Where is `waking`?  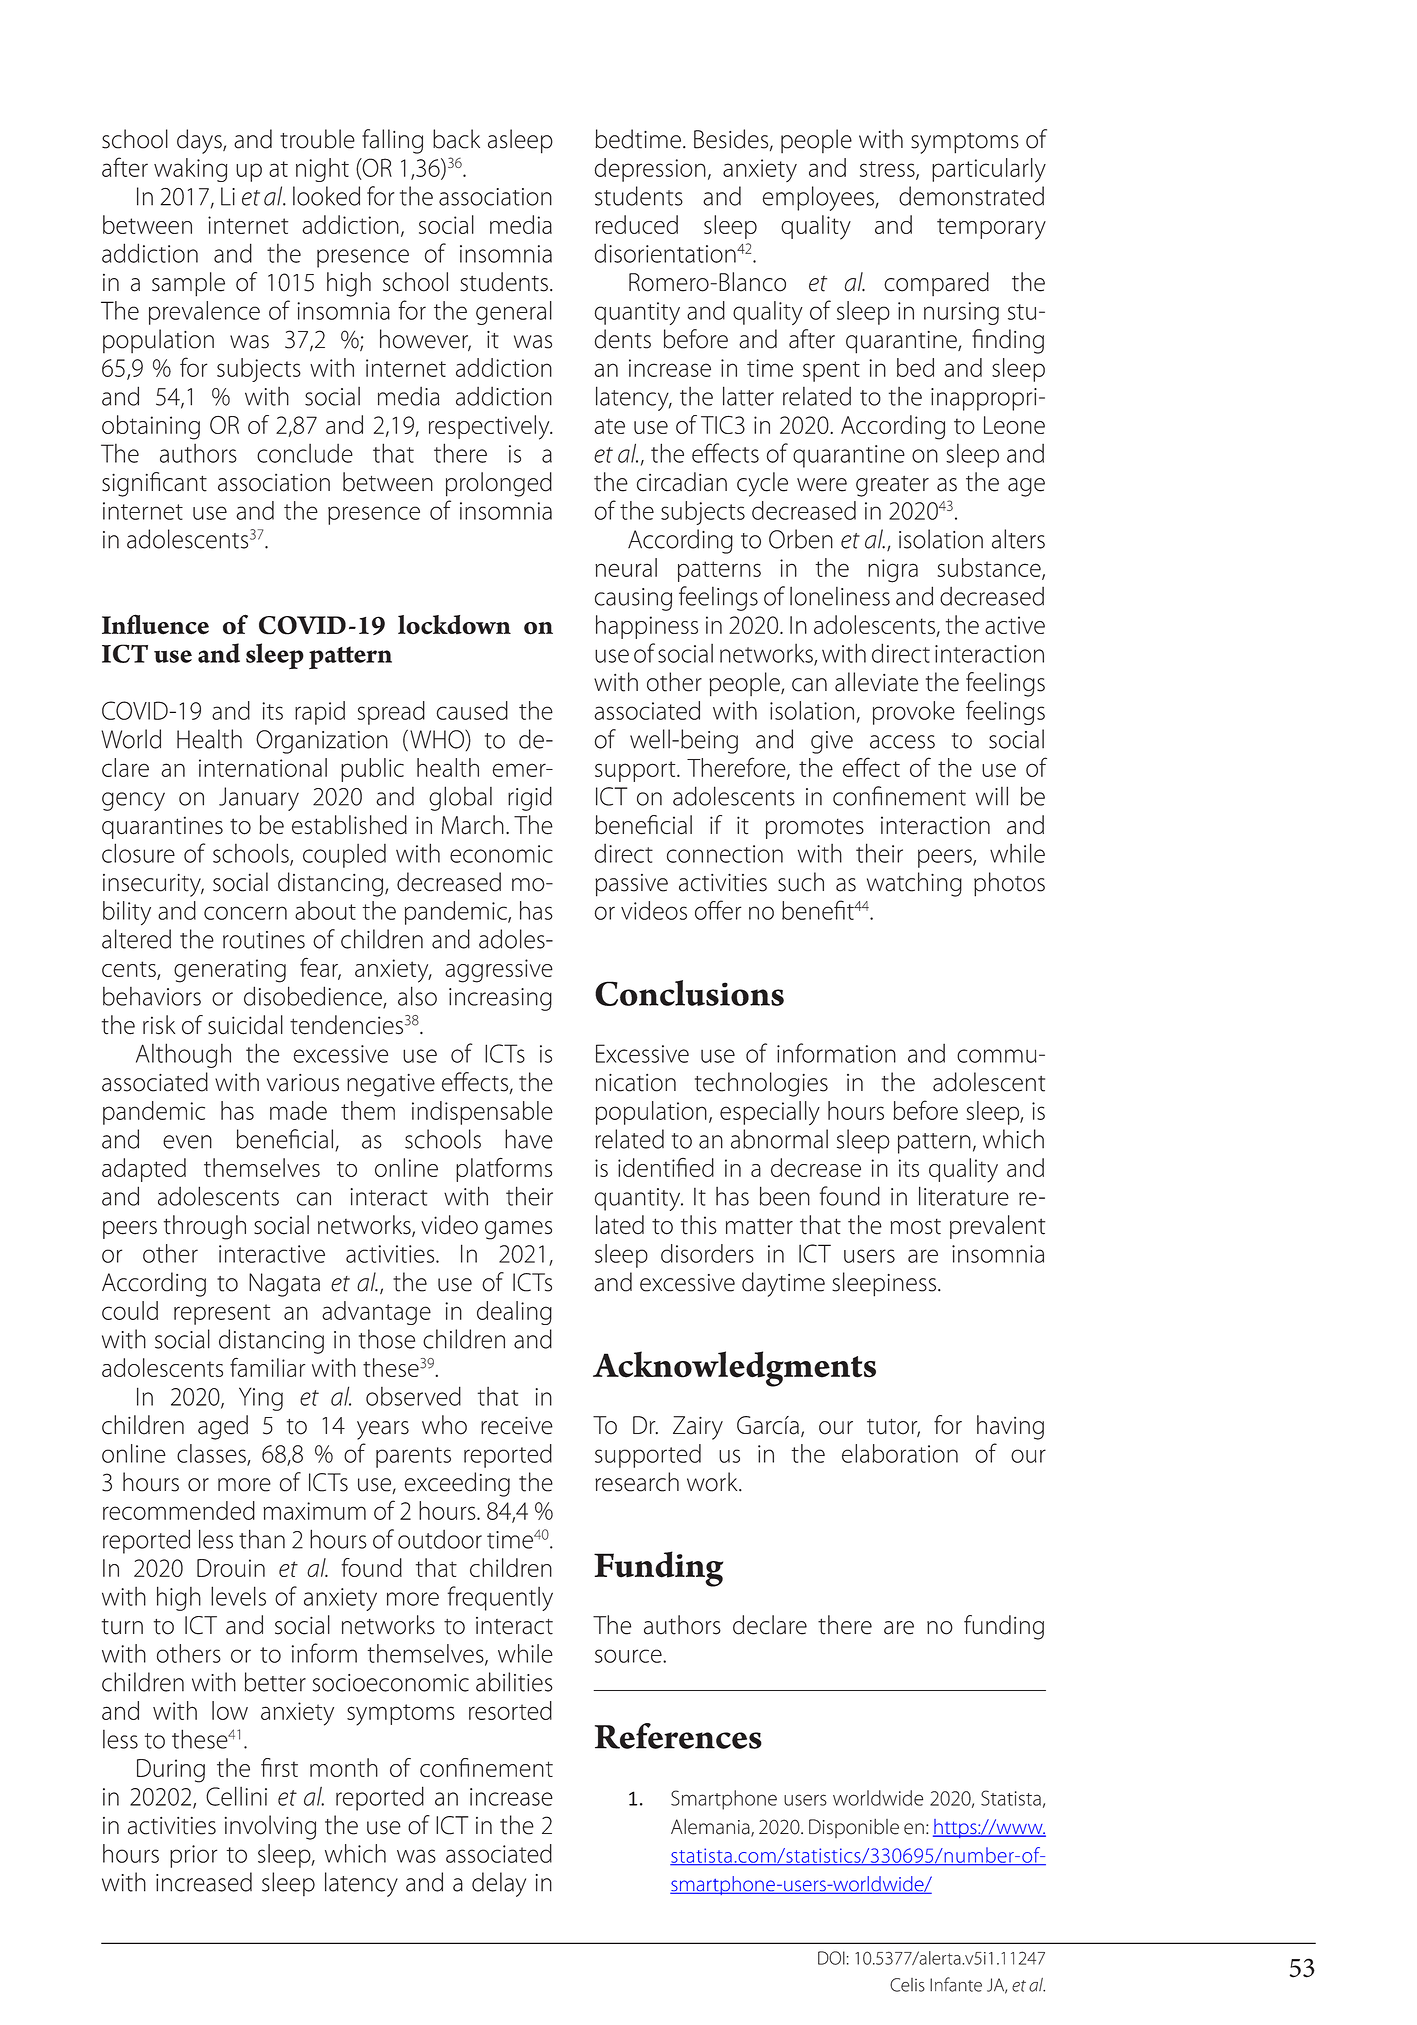
waking is located at coordinates (190, 170).
